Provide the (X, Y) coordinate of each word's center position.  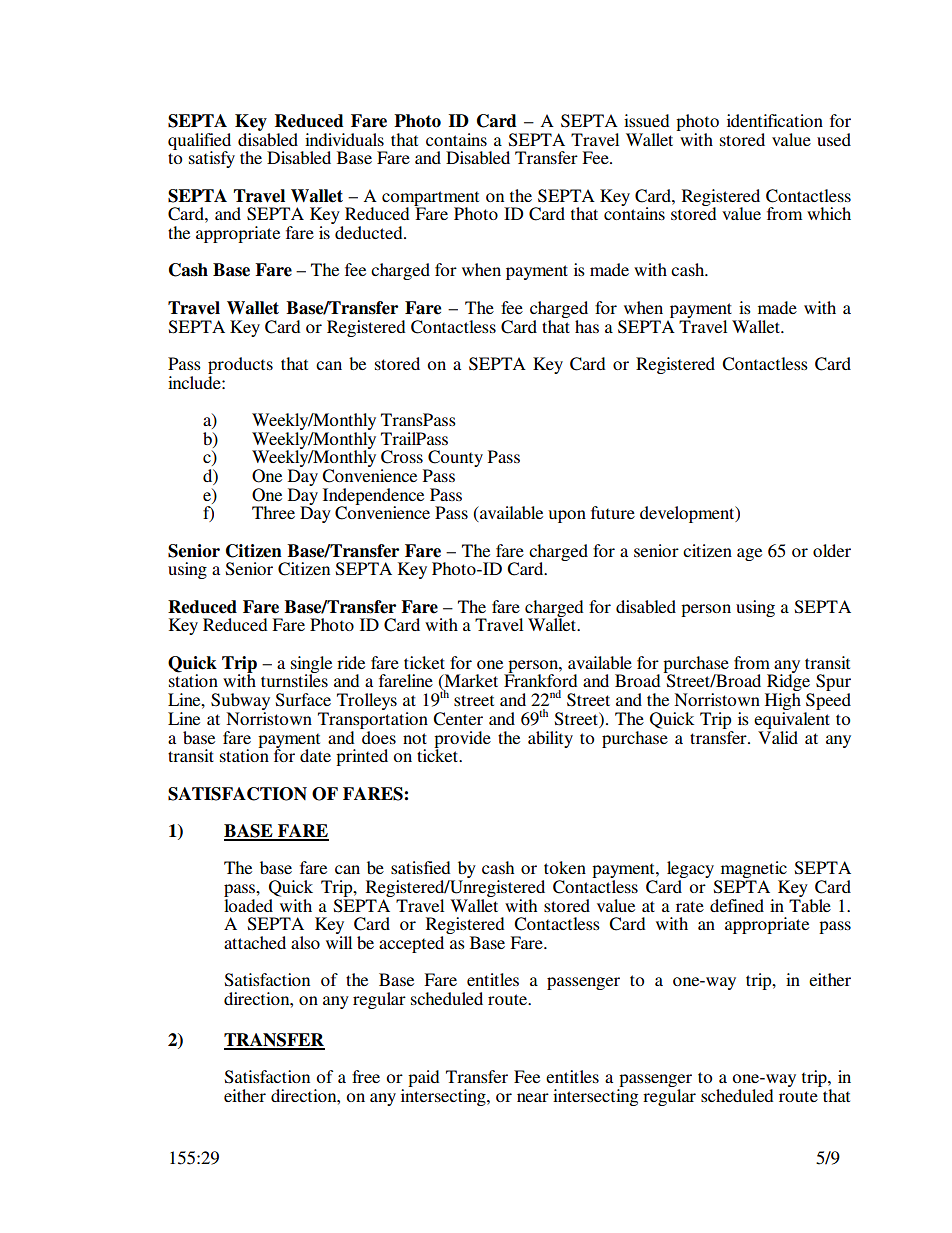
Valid (778, 736)
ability (550, 739)
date (315, 755)
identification (775, 120)
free (366, 1076)
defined (737, 905)
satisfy (212, 159)
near (533, 1097)
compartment (430, 199)
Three (273, 512)
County (454, 460)
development (688, 514)
